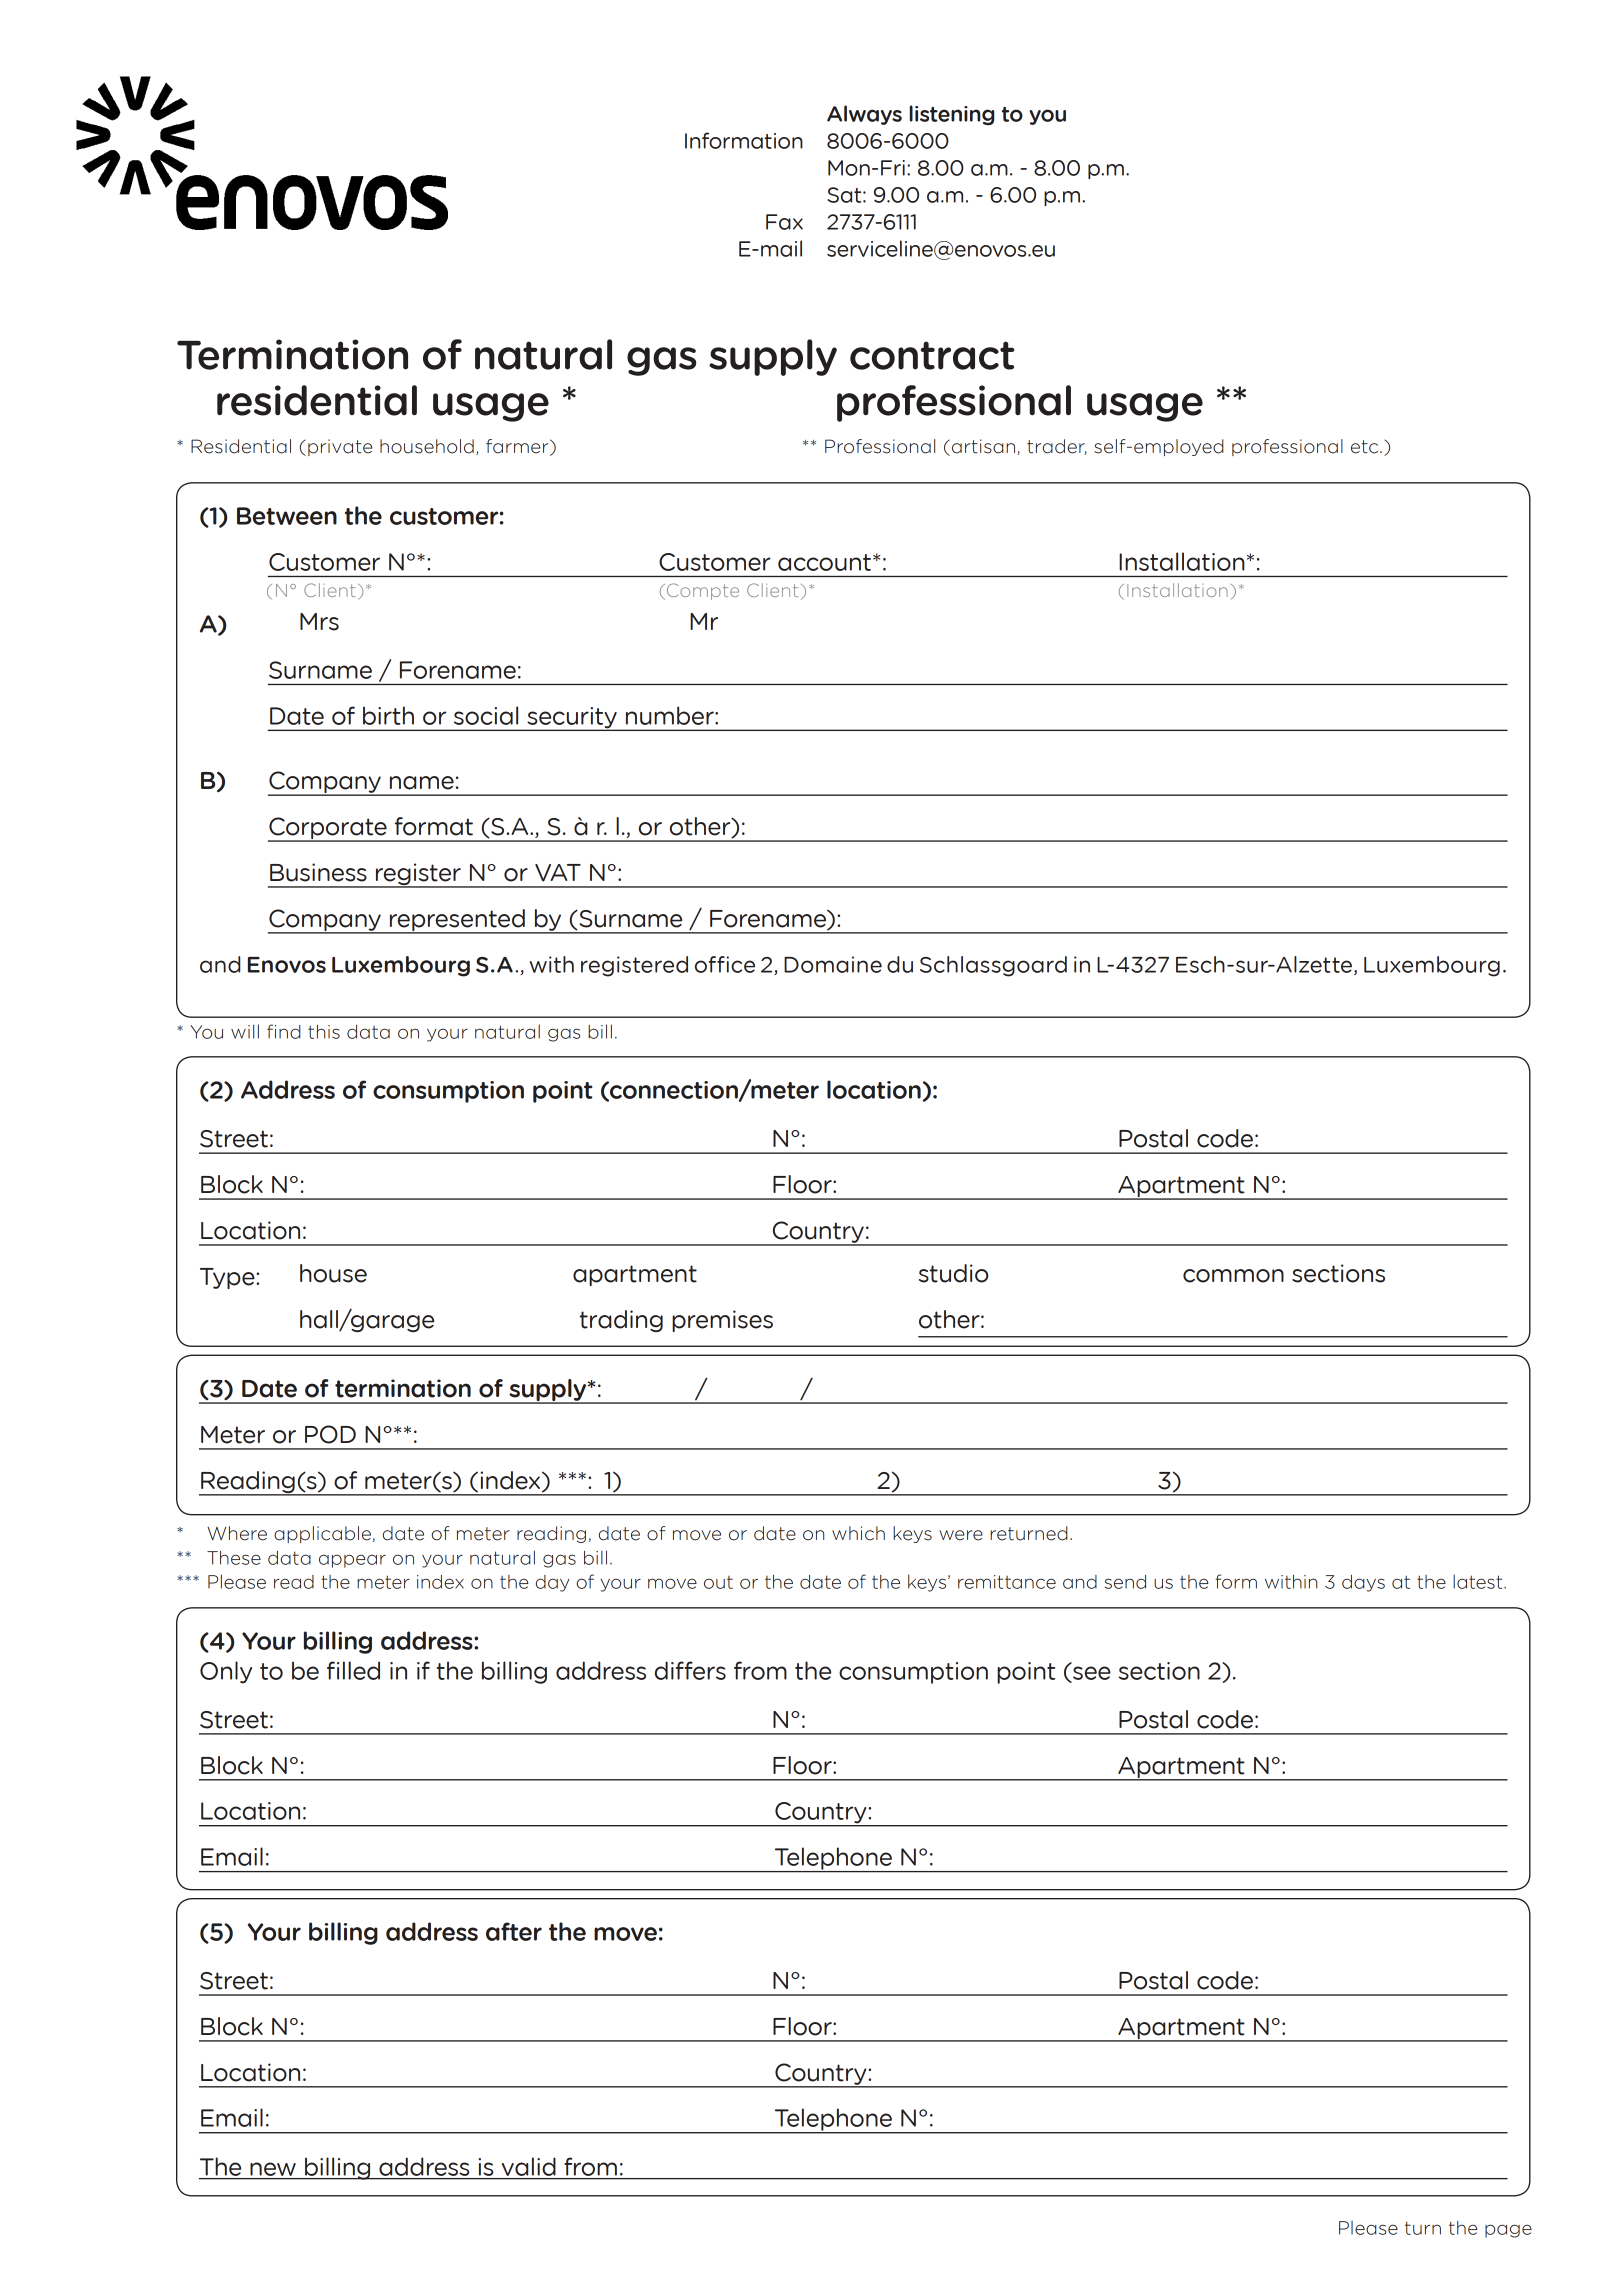 The width and height of the document is (1607, 2273). What do you see at coordinates (529, 2167) in the document?
I see `valid` at bounding box center [529, 2167].
